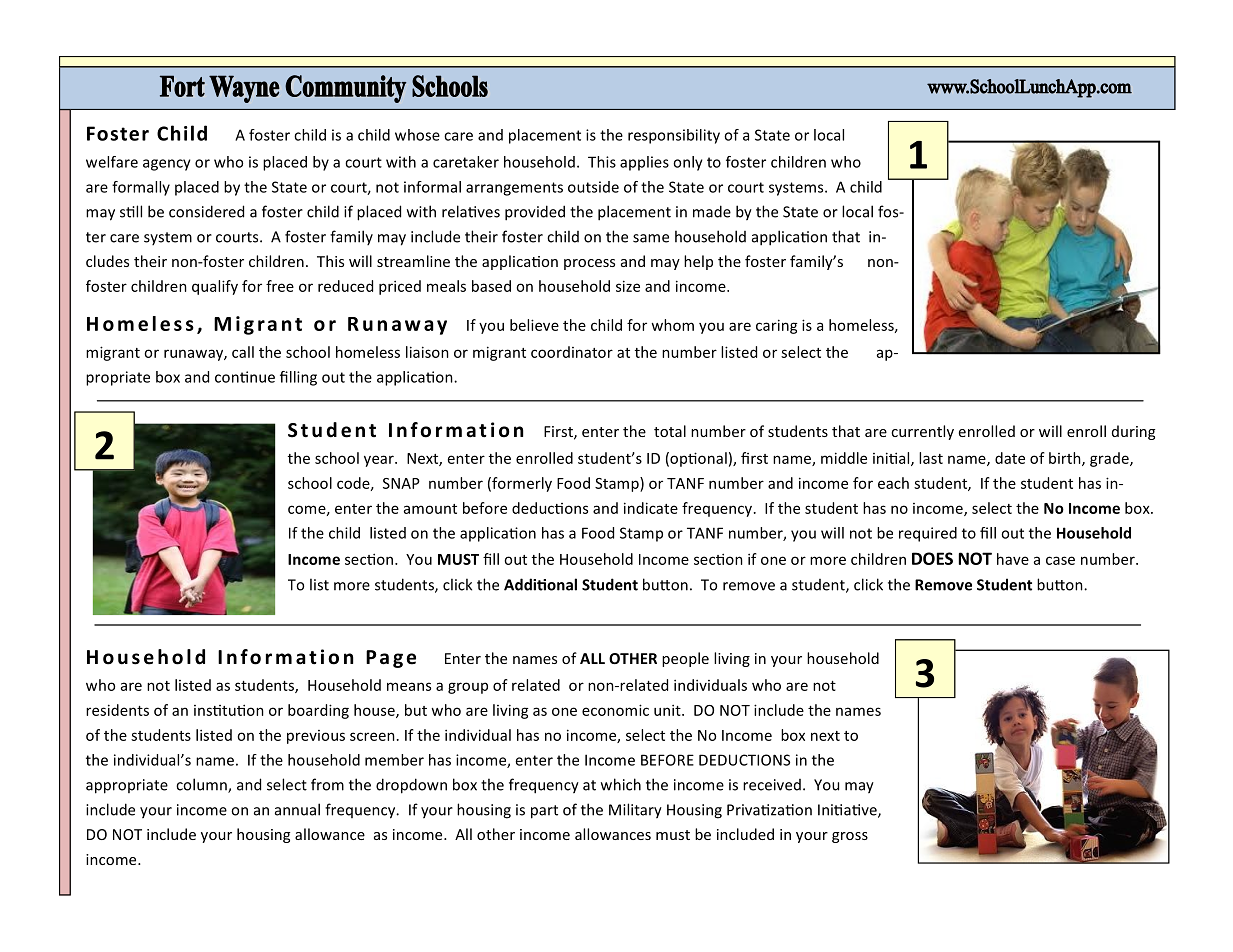 This screenshot has width=1233, height=952. What do you see at coordinates (635, 811) in the screenshot?
I see `Military` at bounding box center [635, 811].
